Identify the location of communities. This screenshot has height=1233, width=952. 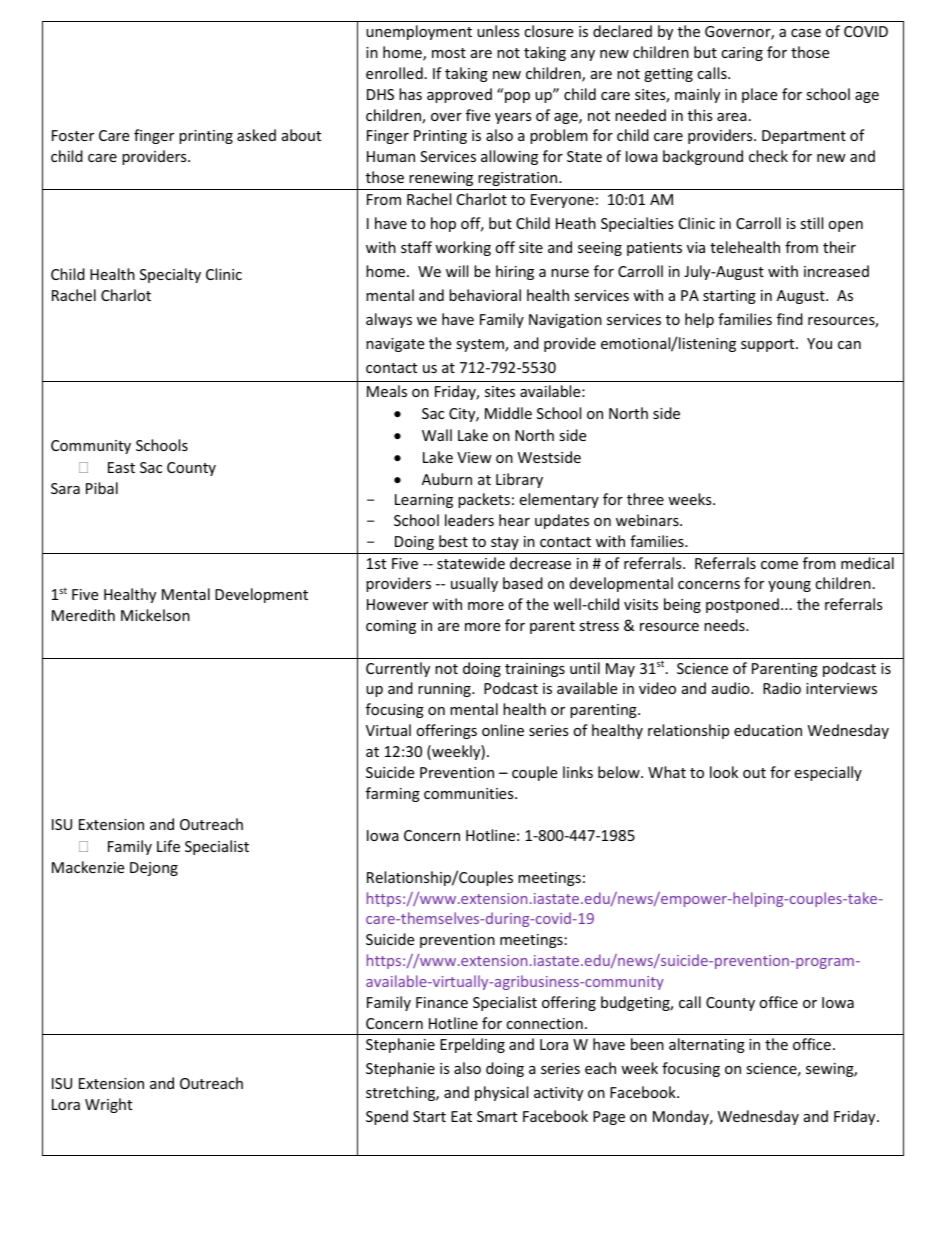
(470, 793).
